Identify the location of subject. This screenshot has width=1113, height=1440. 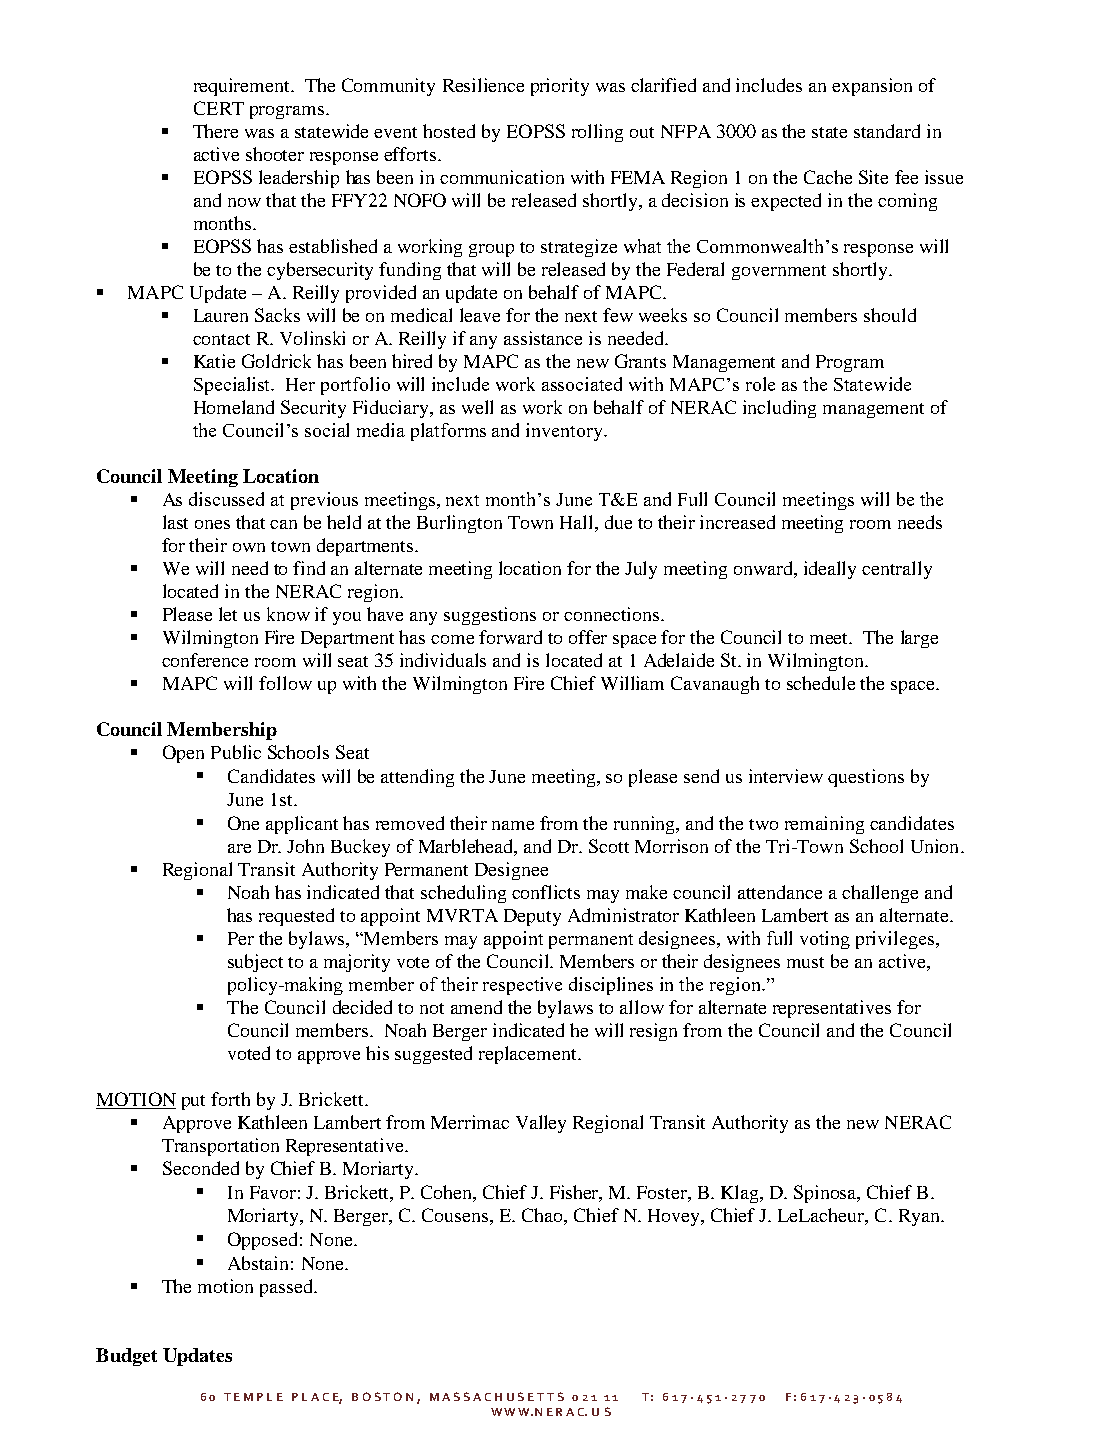
(255, 963).
